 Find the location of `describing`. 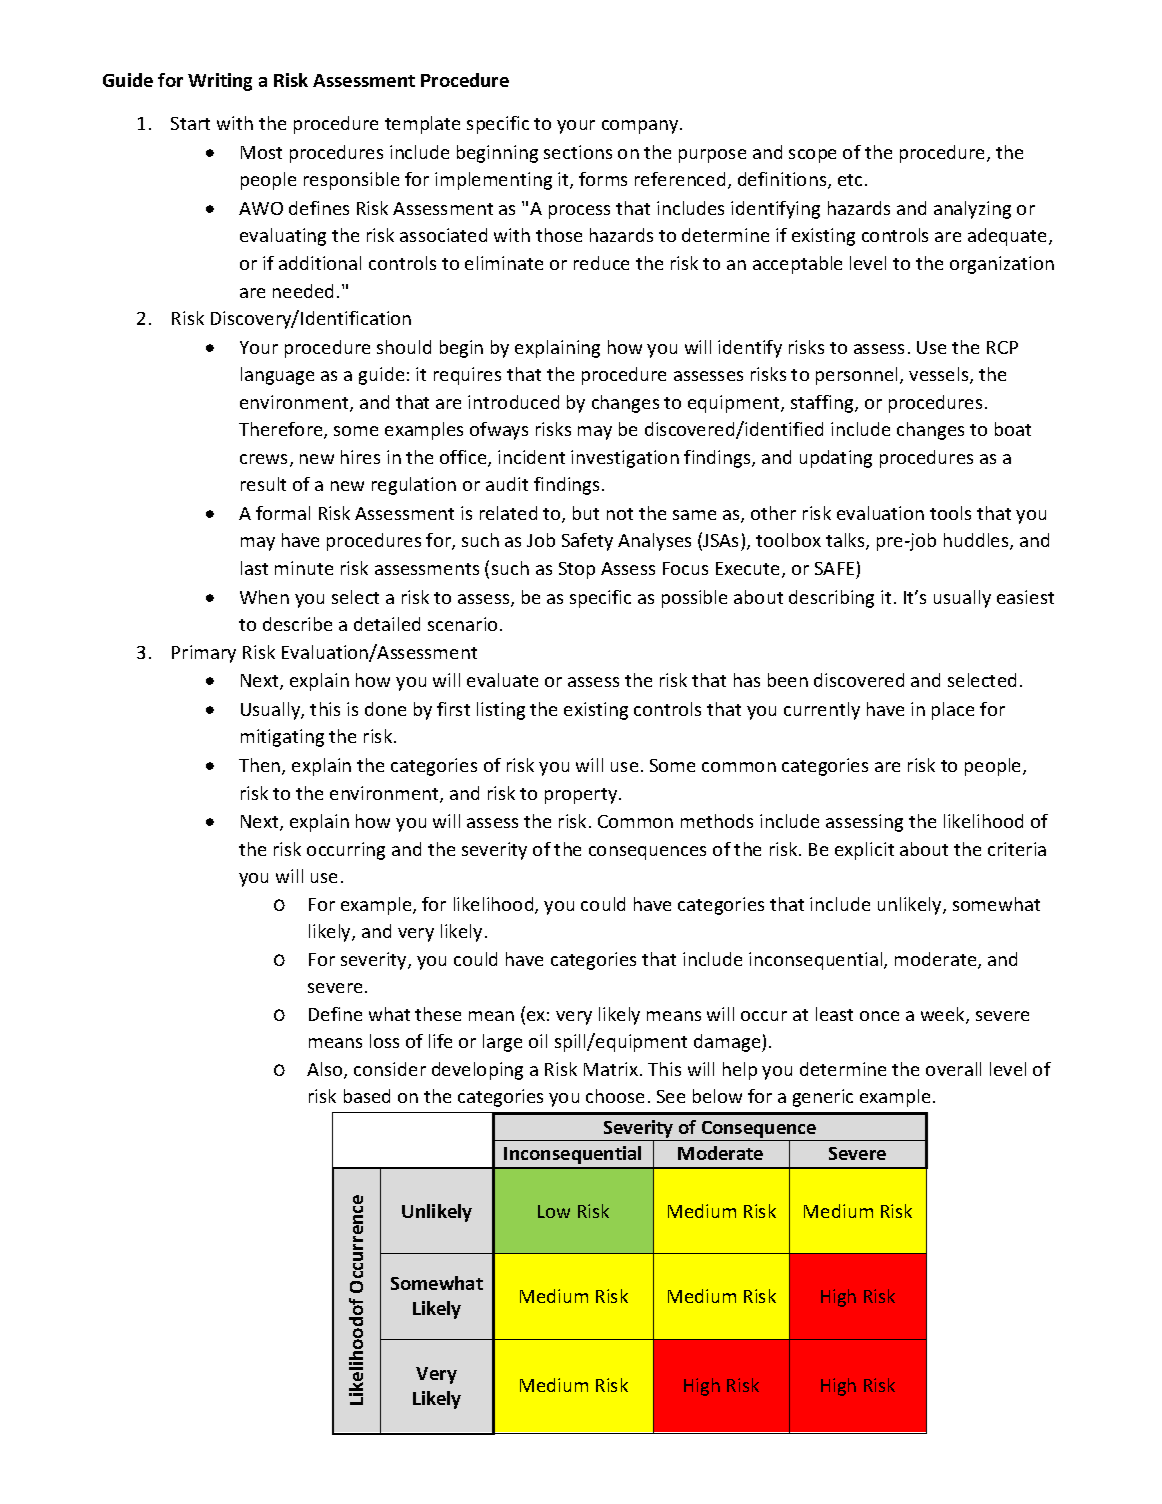

describing is located at coordinates (831, 599).
